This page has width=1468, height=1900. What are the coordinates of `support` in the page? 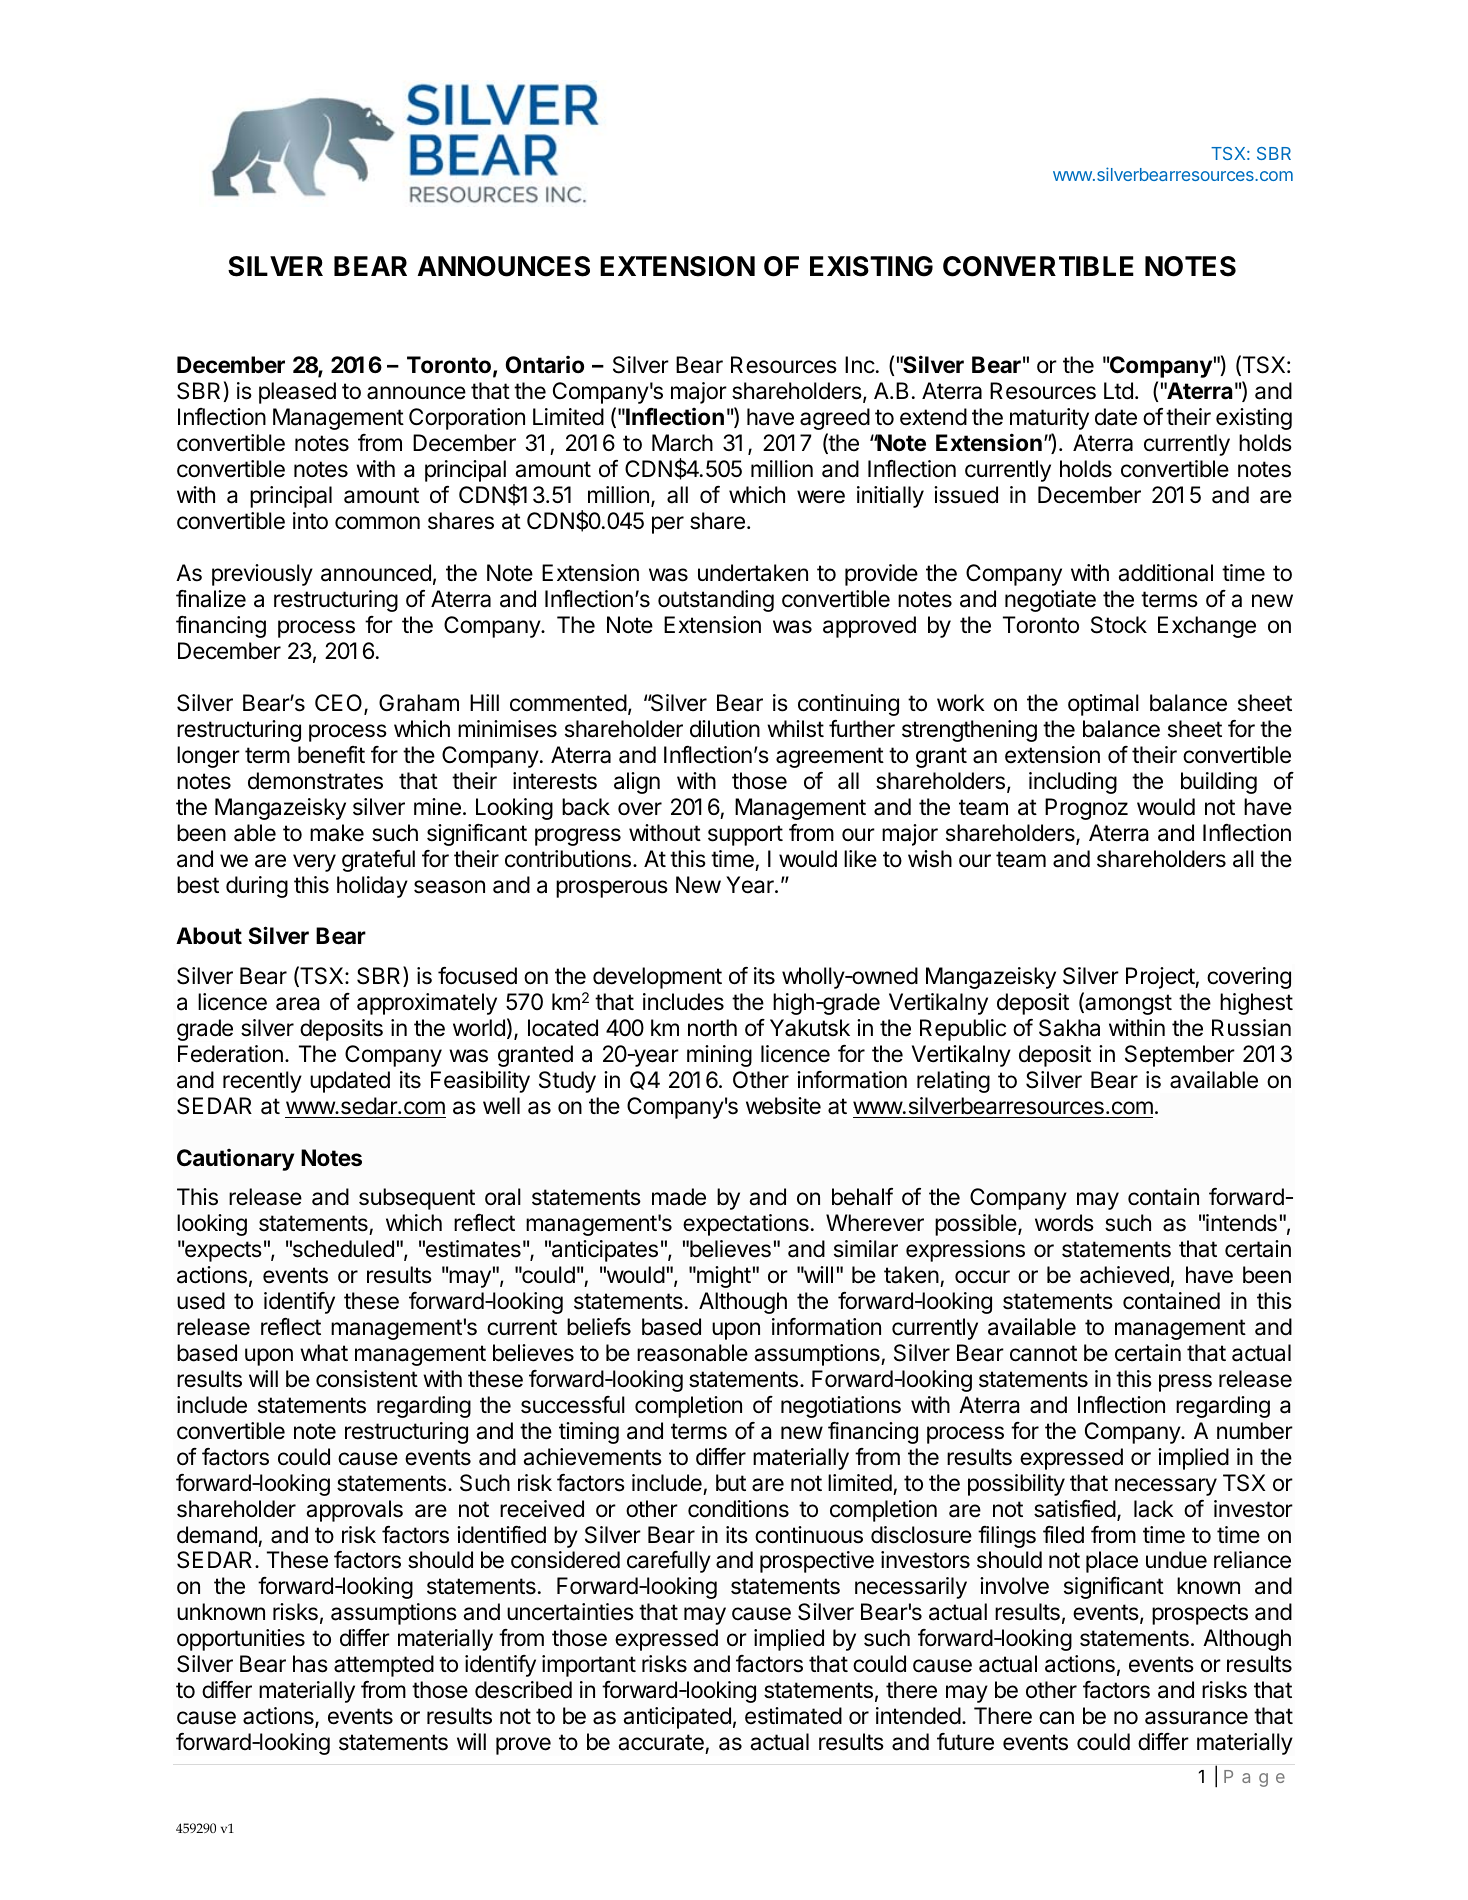 It's located at (745, 835).
